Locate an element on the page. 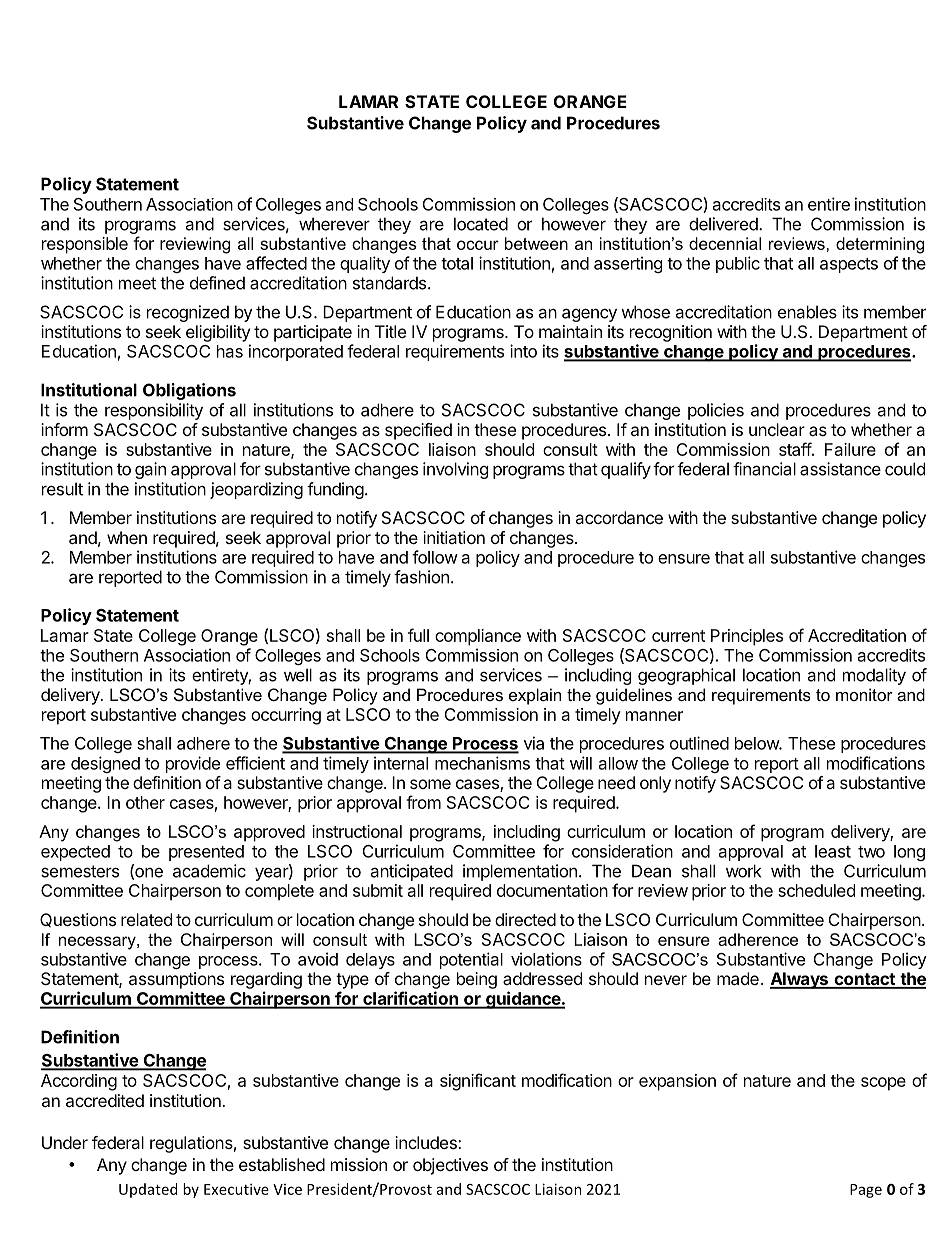 The image size is (952, 1233). Updated is located at coordinates (148, 1190).
